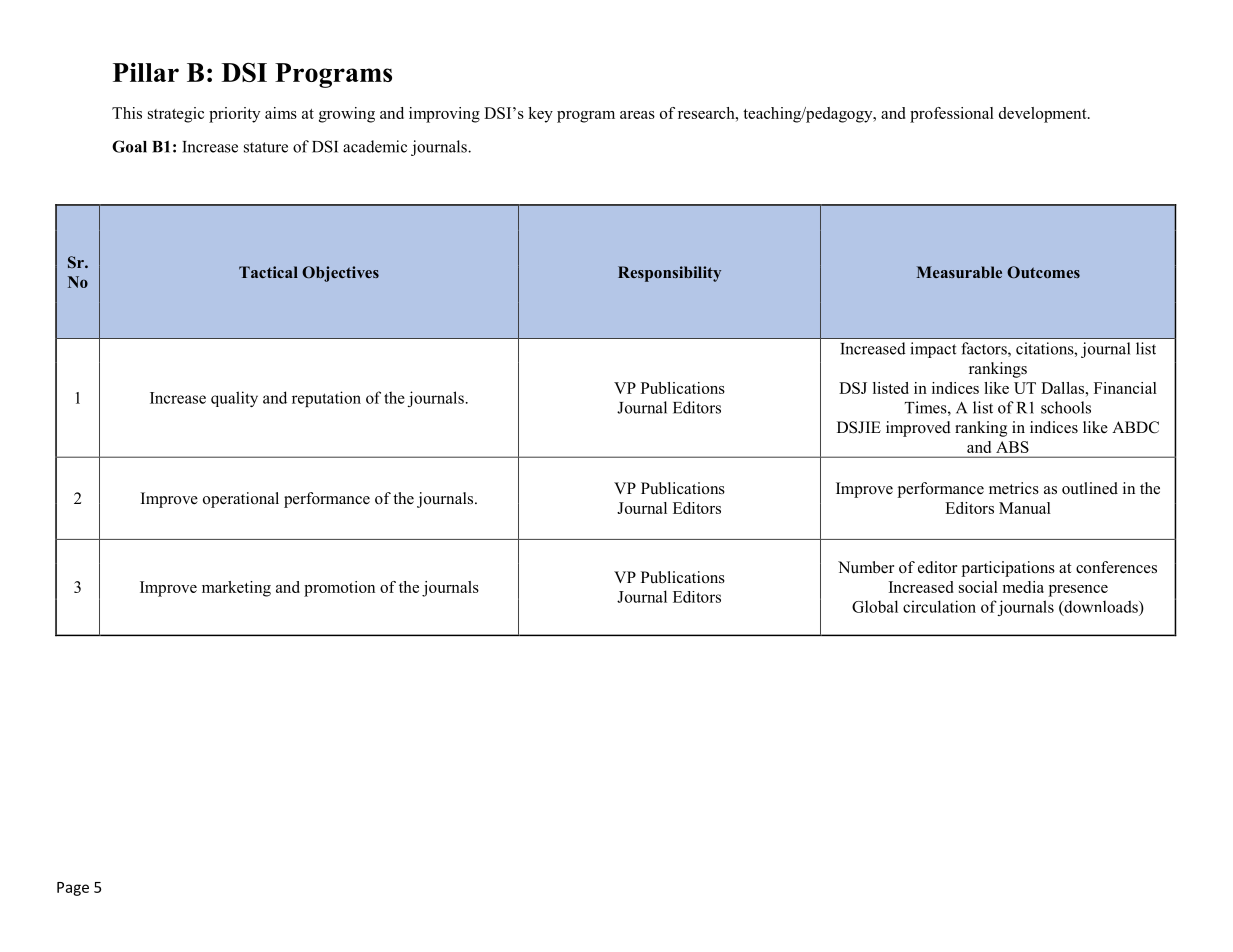  I want to click on Global, so click(875, 606).
